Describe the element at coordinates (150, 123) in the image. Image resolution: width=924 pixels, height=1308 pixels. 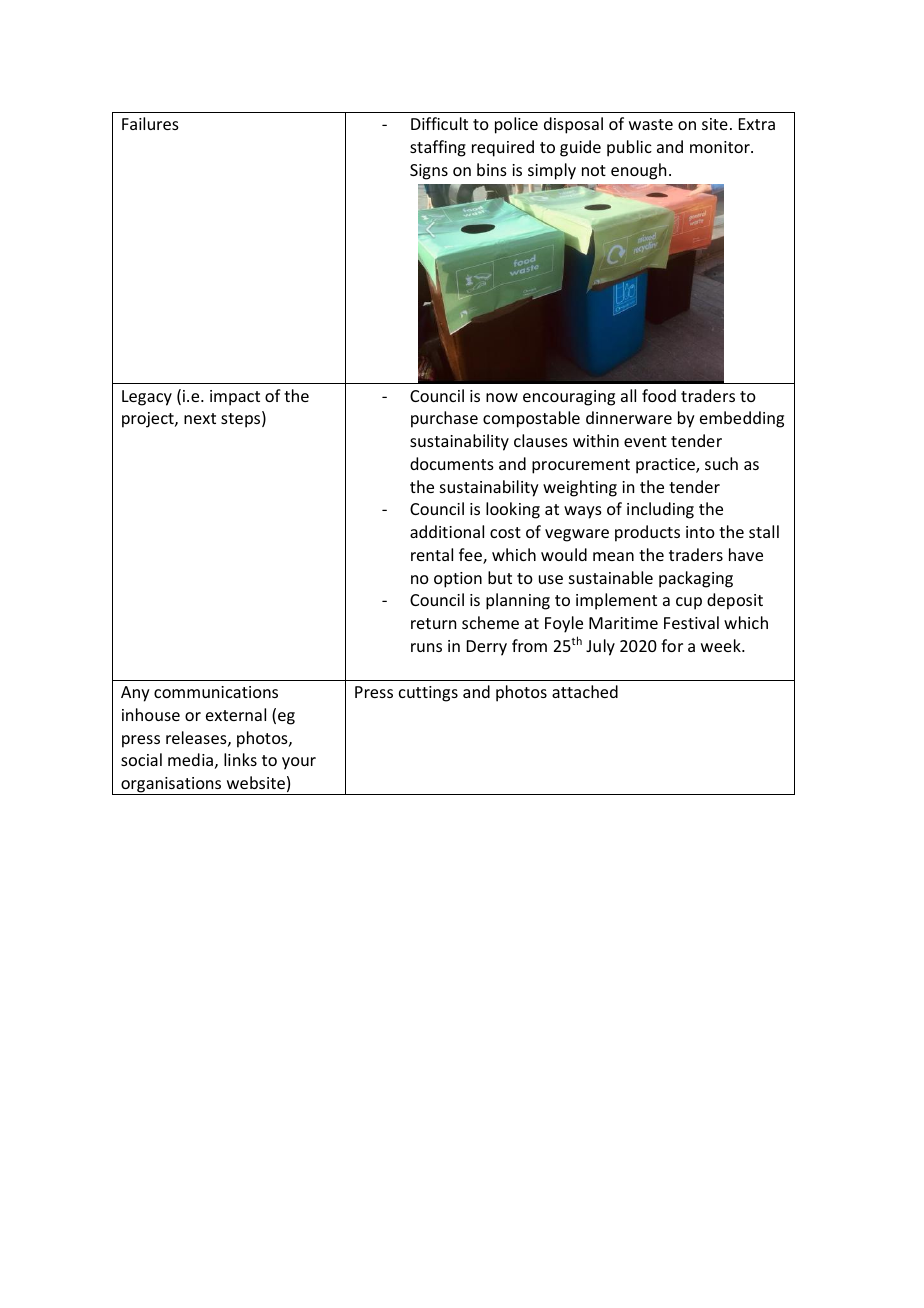
I see `Failures` at that location.
